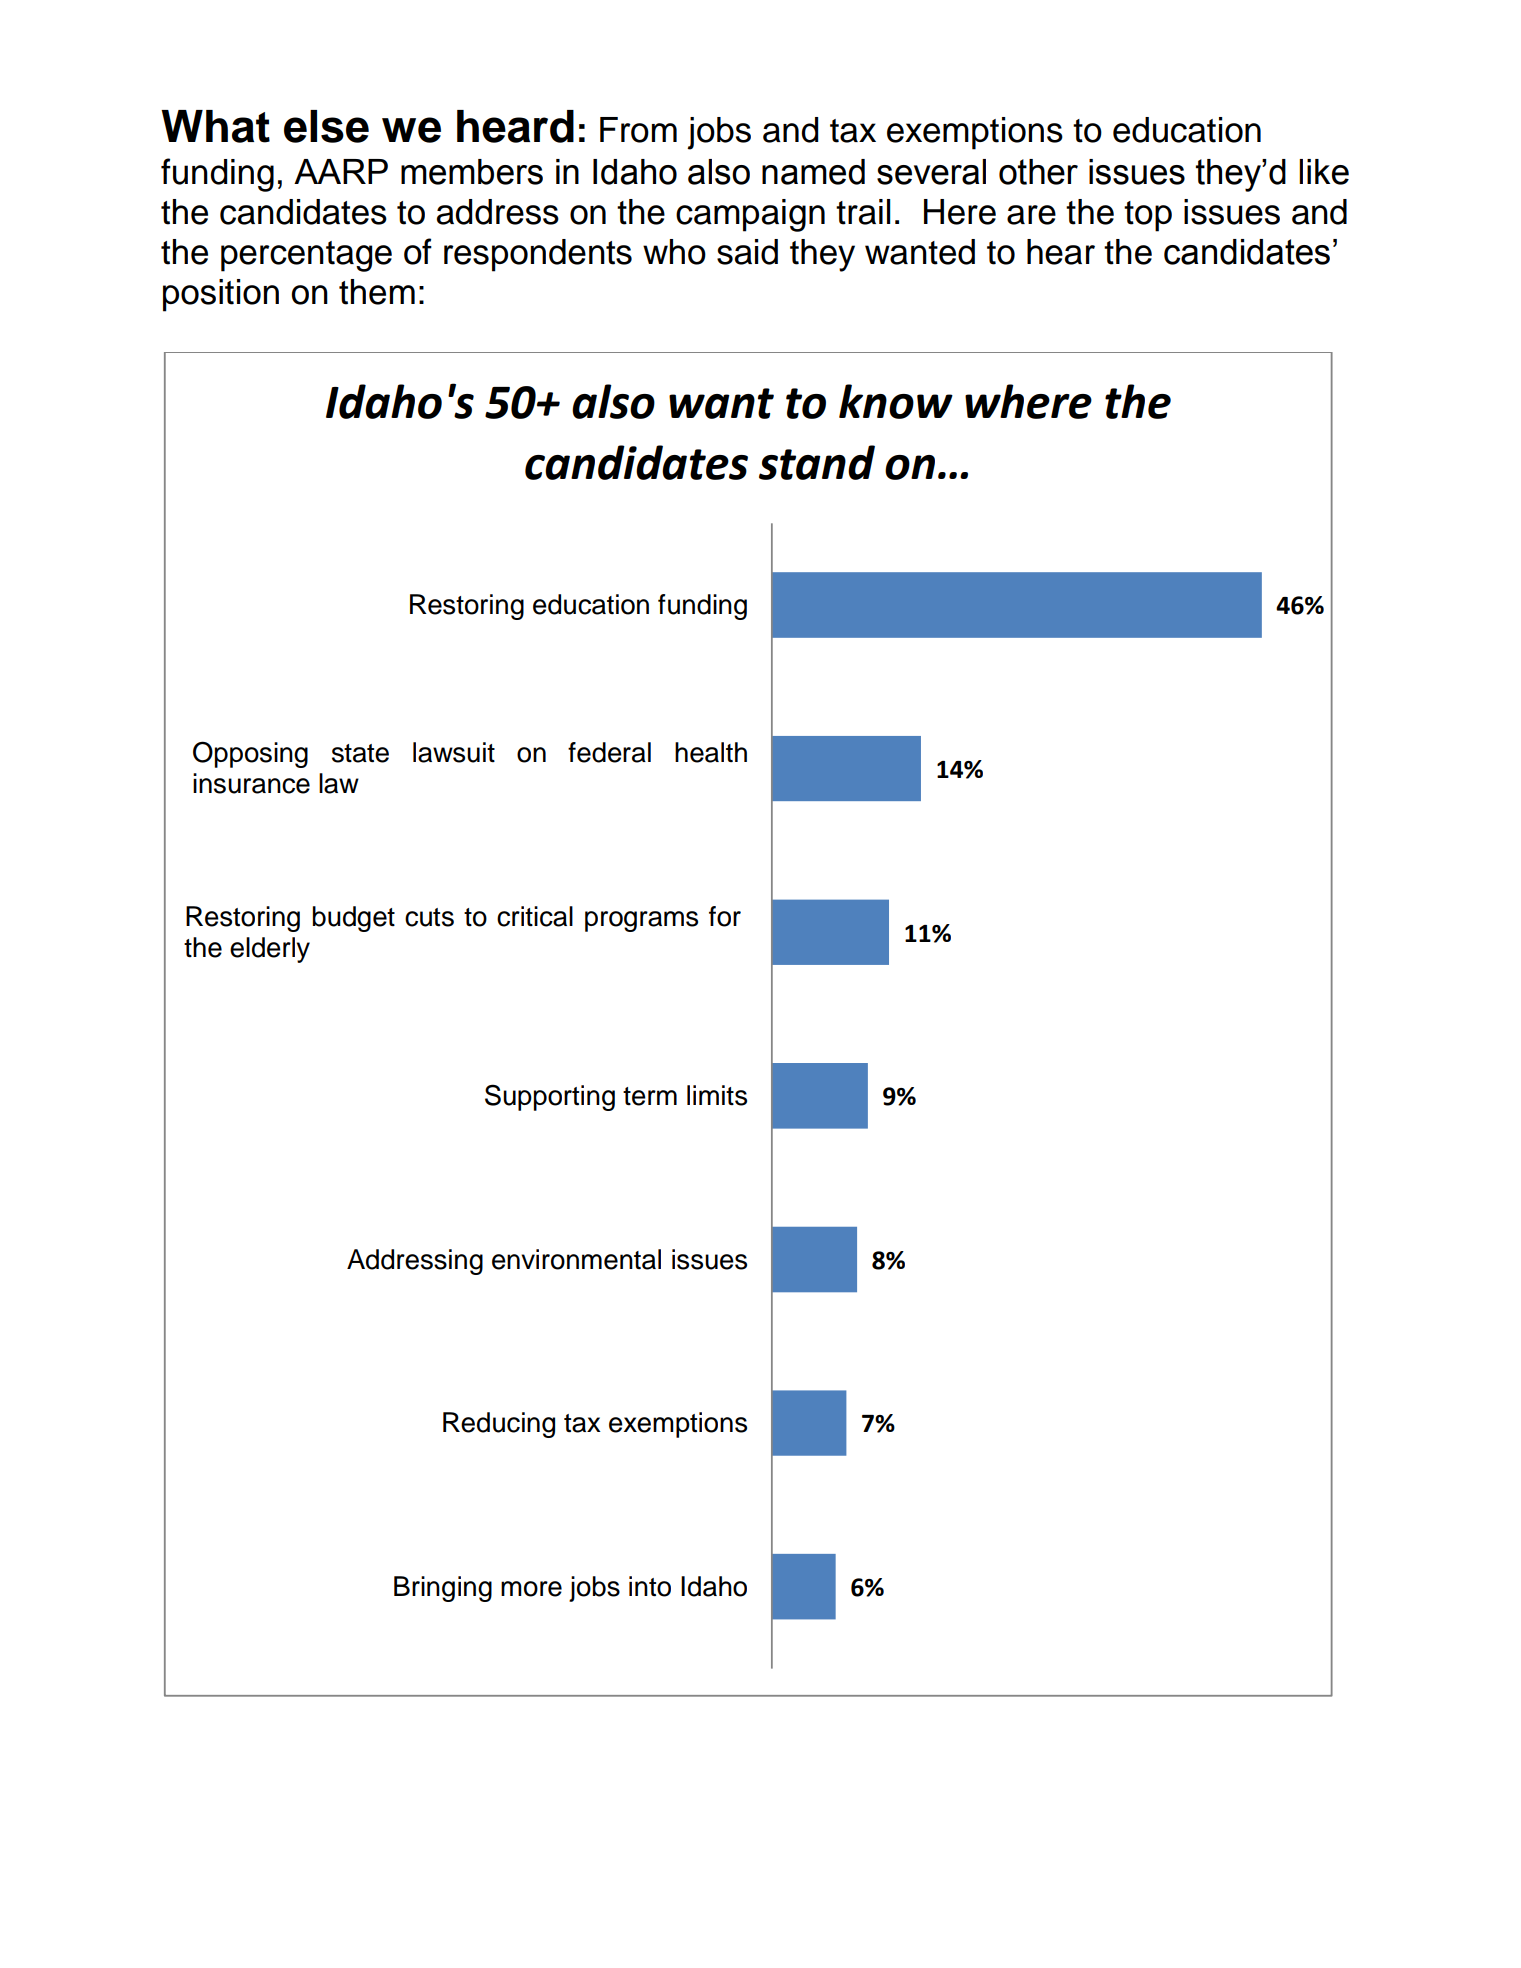  Describe the element at coordinates (443, 1589) in the document. I see `Bringing` at that location.
